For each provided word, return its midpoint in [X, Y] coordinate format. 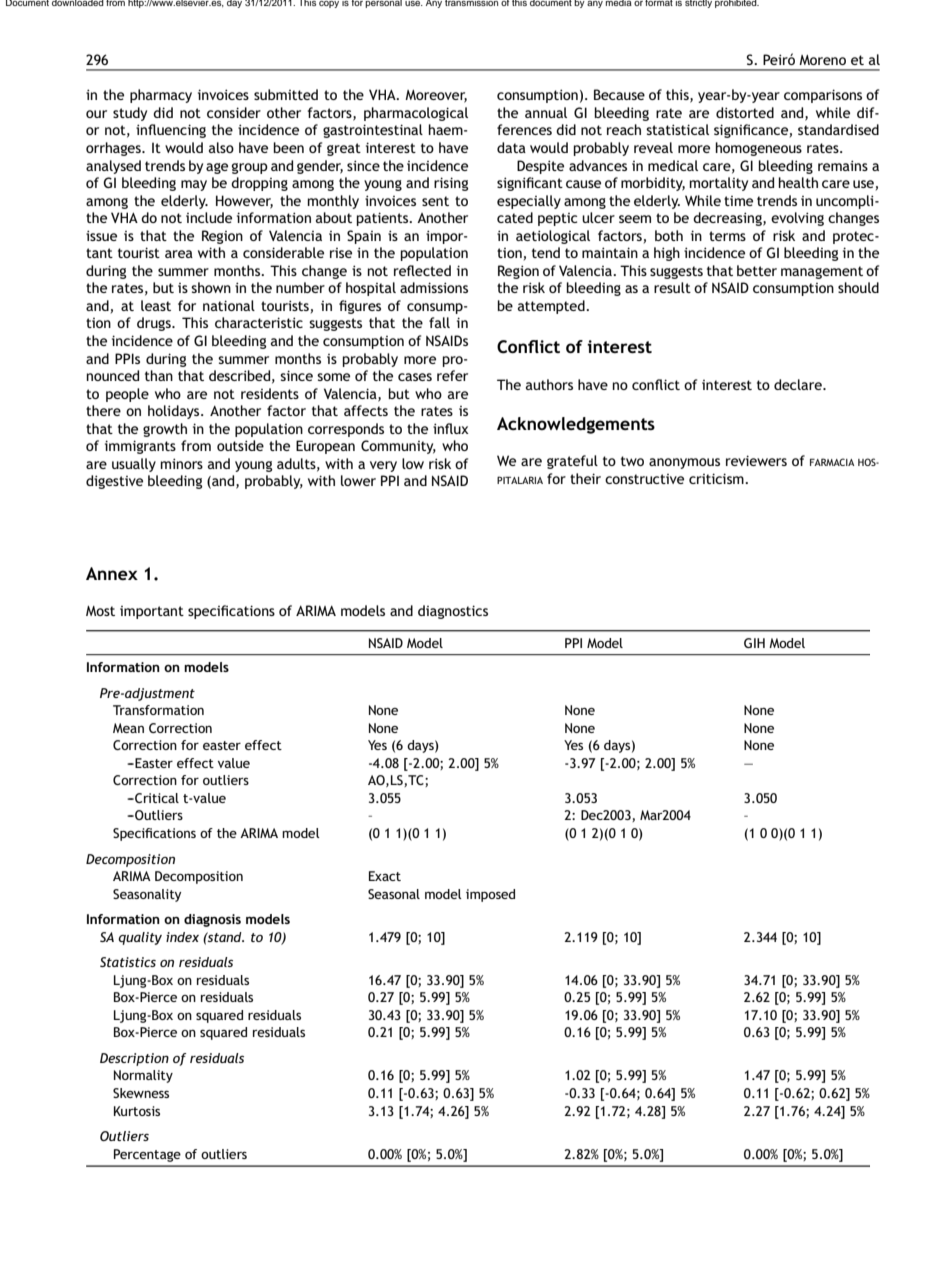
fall [439, 322]
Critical [156, 798]
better [757, 270]
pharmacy [161, 96]
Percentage [147, 1155]
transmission [471, 3]
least [156, 305]
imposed [490, 895]
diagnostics [453, 612]
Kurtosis [137, 1111]
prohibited [737, 4]
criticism [717, 478]
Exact [385, 876]
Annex [112, 573]
